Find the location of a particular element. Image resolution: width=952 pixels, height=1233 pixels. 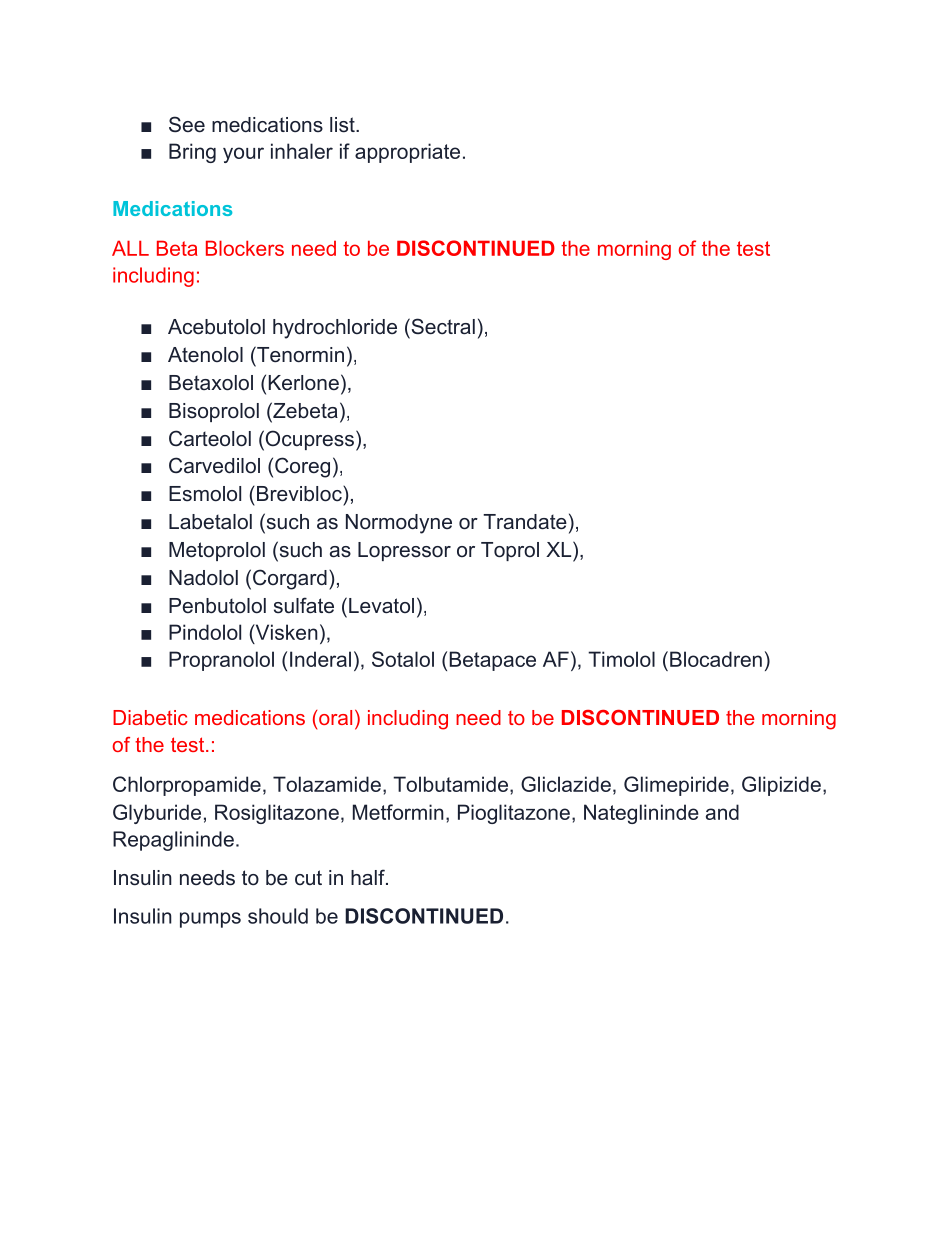

list is located at coordinates (343, 125).
